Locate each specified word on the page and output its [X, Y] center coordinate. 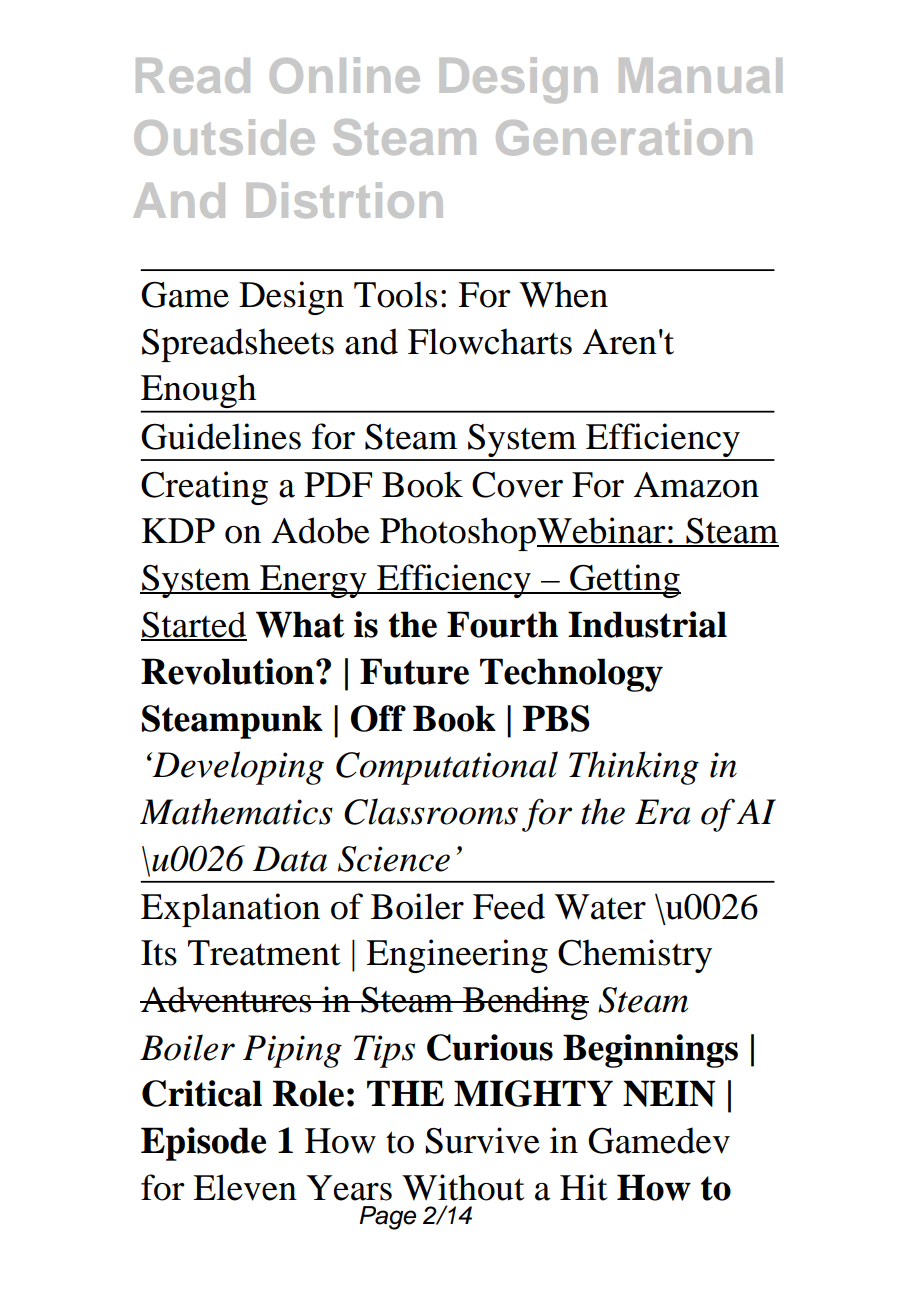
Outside [224, 137]
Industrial [647, 624]
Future [414, 671]
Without [463, 1187]
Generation [624, 137]
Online [345, 75]
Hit [584, 1187]
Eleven [245, 1187]
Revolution [227, 671]
